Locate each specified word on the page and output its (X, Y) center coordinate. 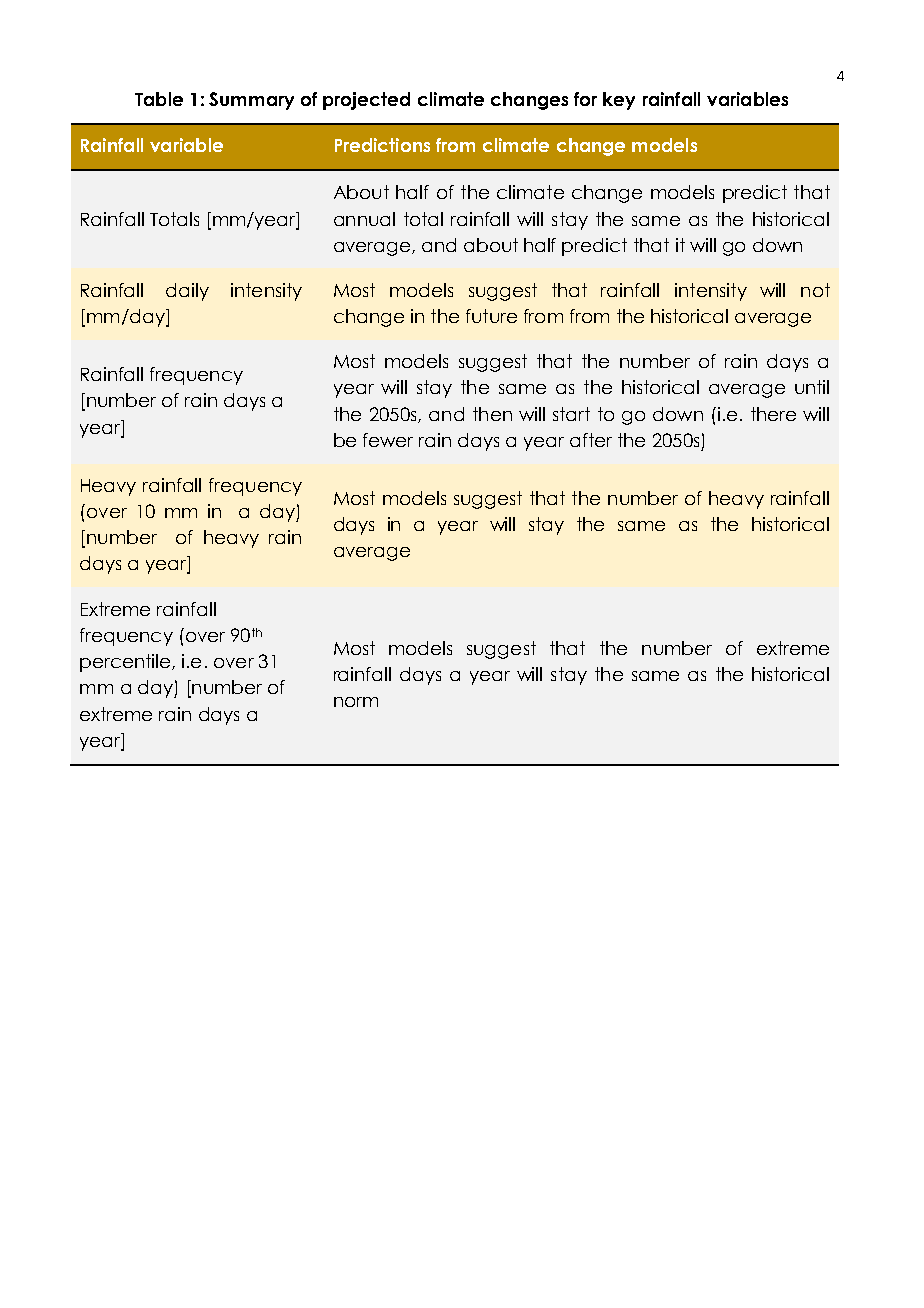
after (591, 440)
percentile (126, 663)
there (773, 414)
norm (356, 702)
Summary (251, 101)
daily (187, 292)
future (491, 316)
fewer (388, 440)
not (815, 290)
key (619, 101)
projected (366, 101)
